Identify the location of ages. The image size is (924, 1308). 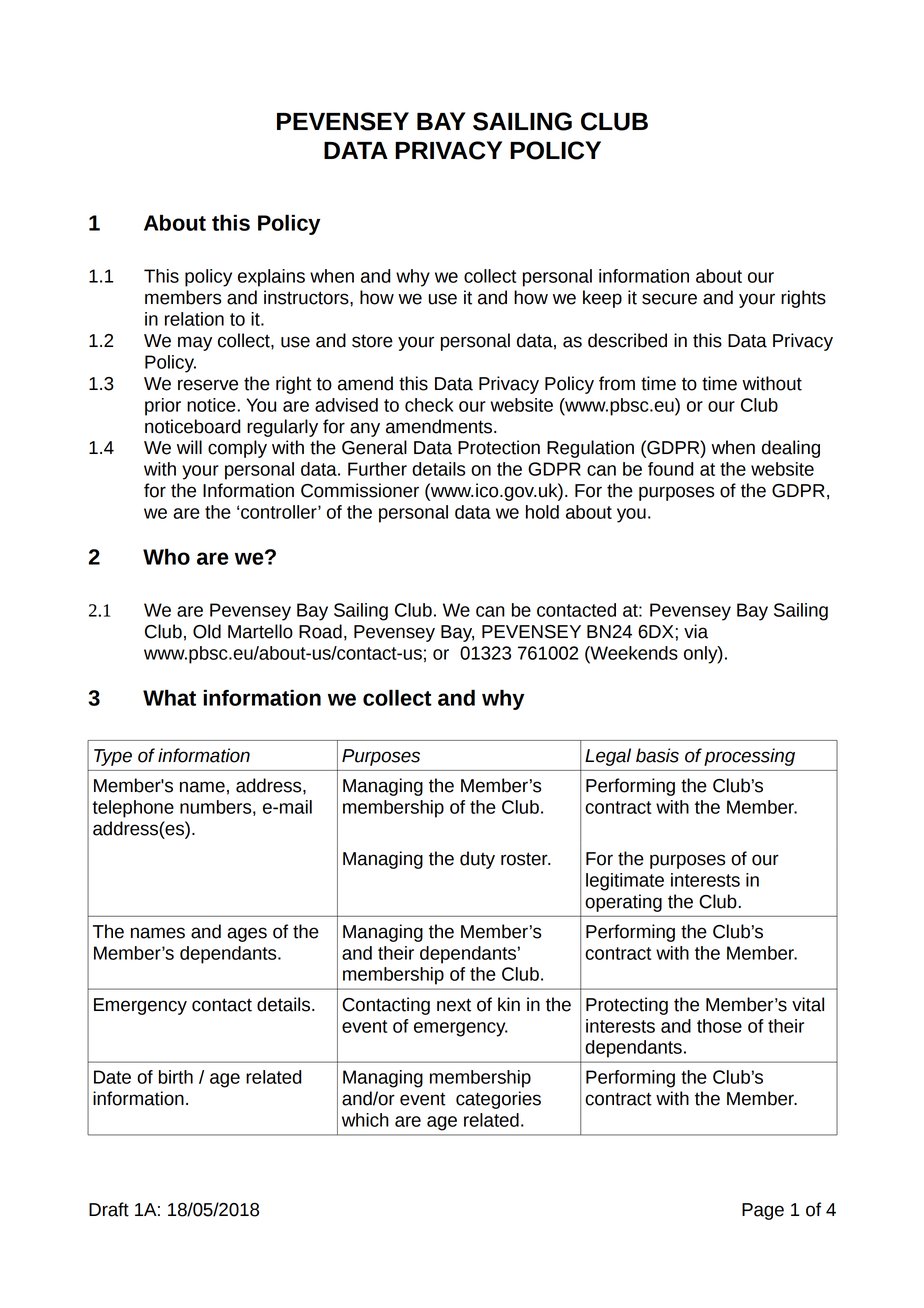
(247, 934).
